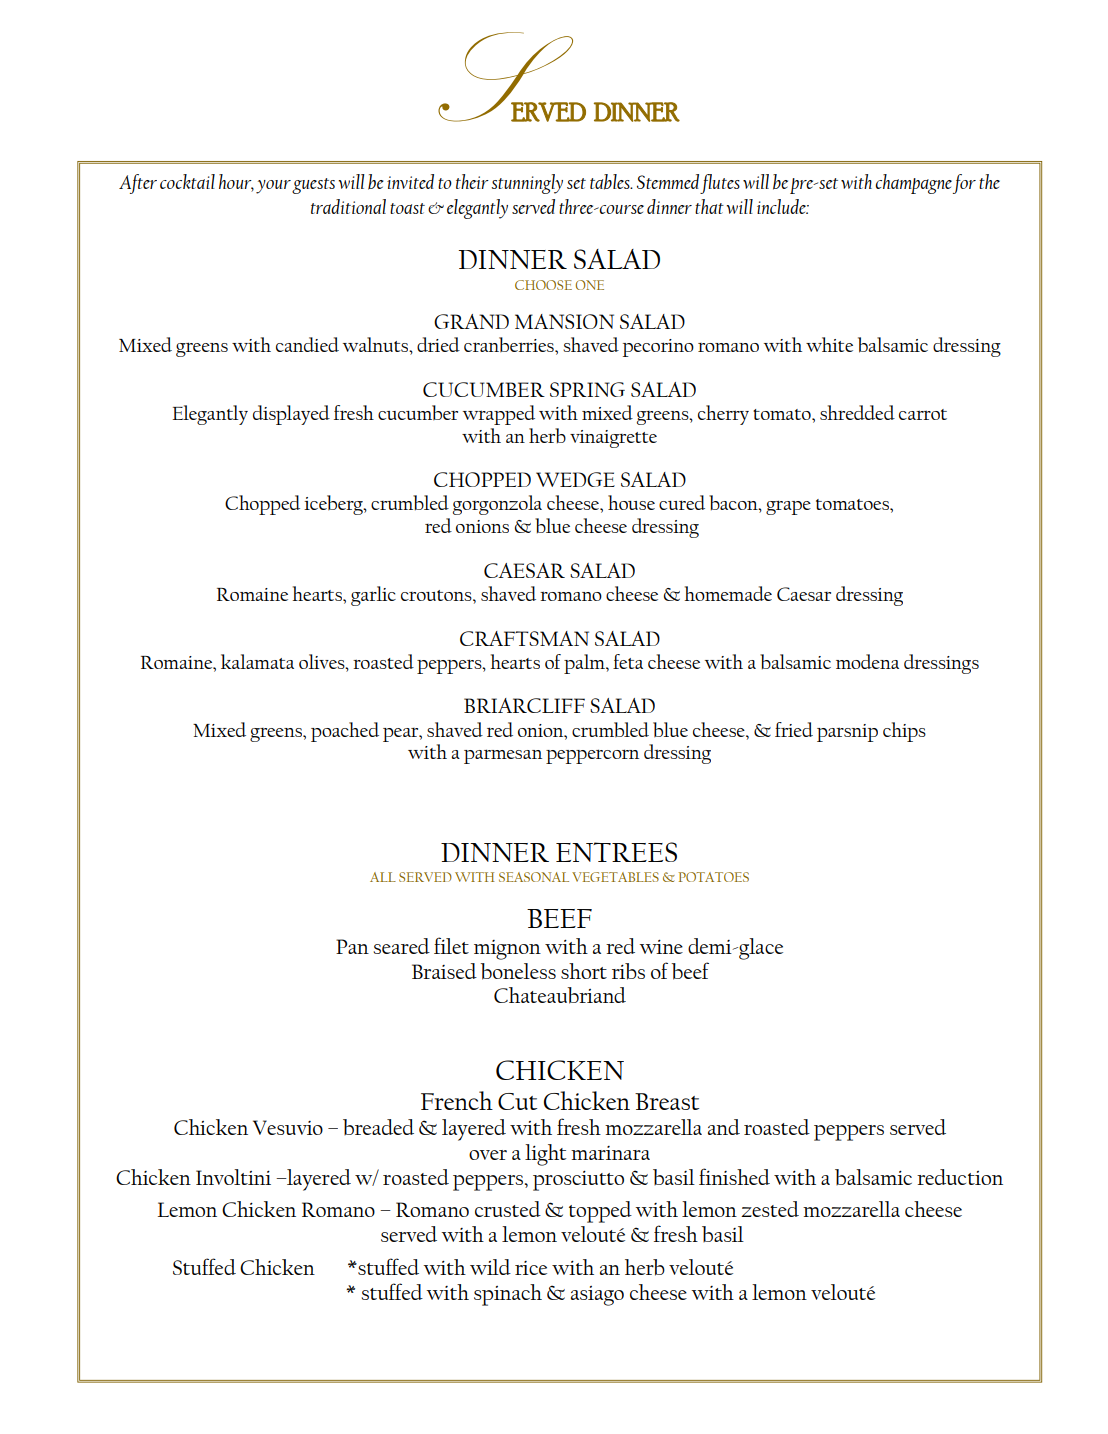  What do you see at coordinates (584, 971) in the screenshot?
I see `short` at bounding box center [584, 971].
